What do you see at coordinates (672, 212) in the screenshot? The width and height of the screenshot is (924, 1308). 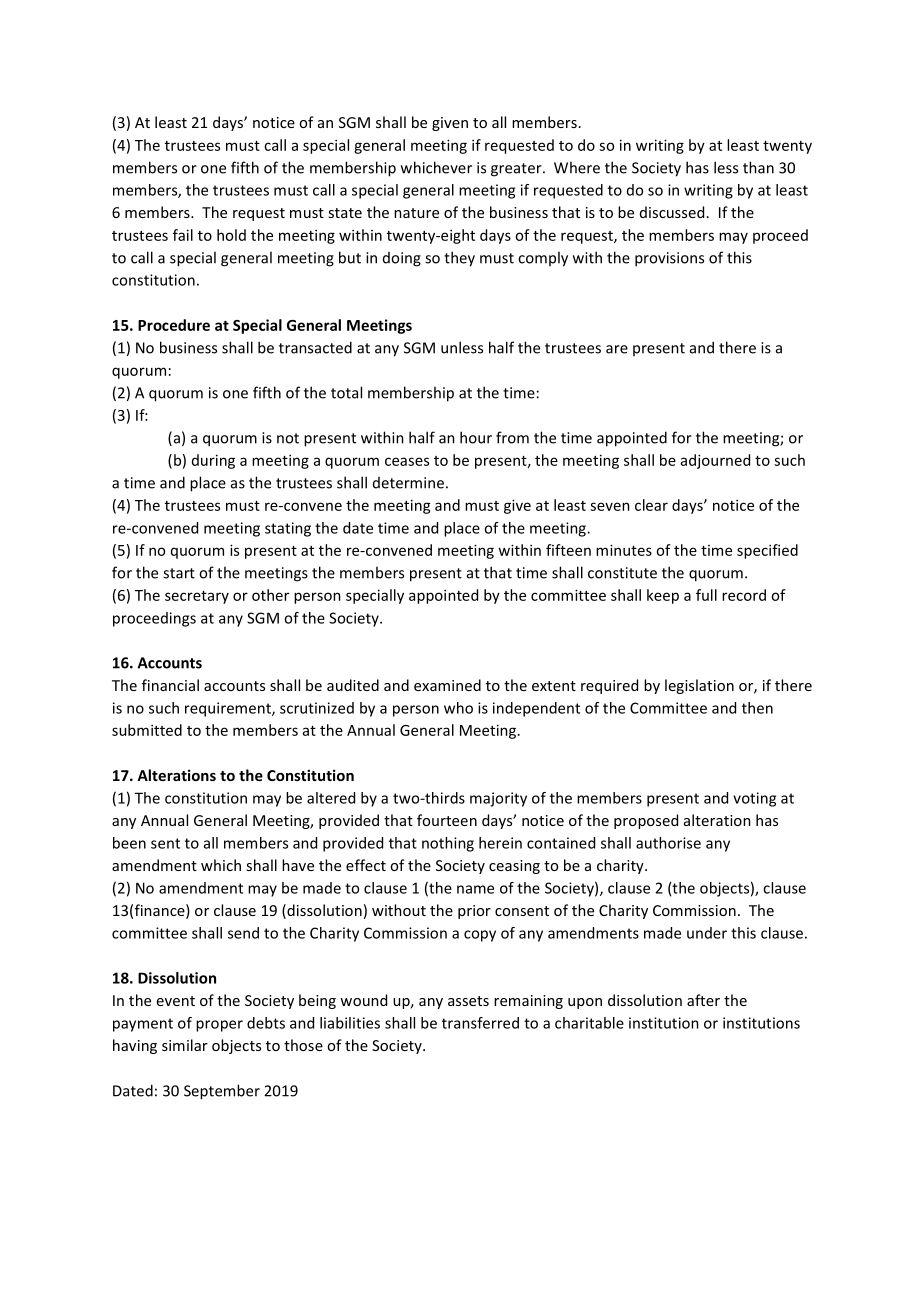 I see `discussed` at bounding box center [672, 212].
